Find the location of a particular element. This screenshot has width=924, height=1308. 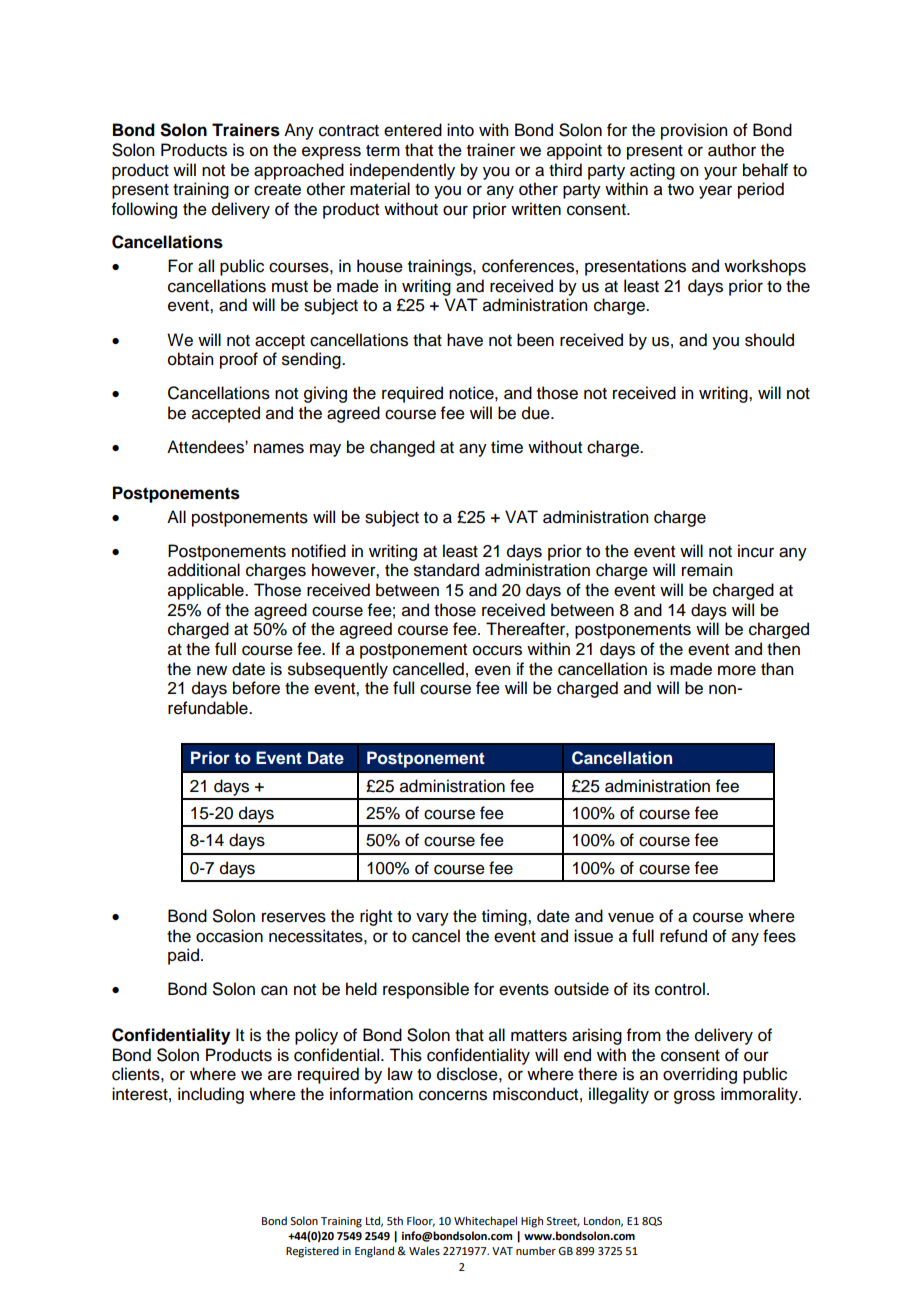

vary is located at coordinates (432, 919).
